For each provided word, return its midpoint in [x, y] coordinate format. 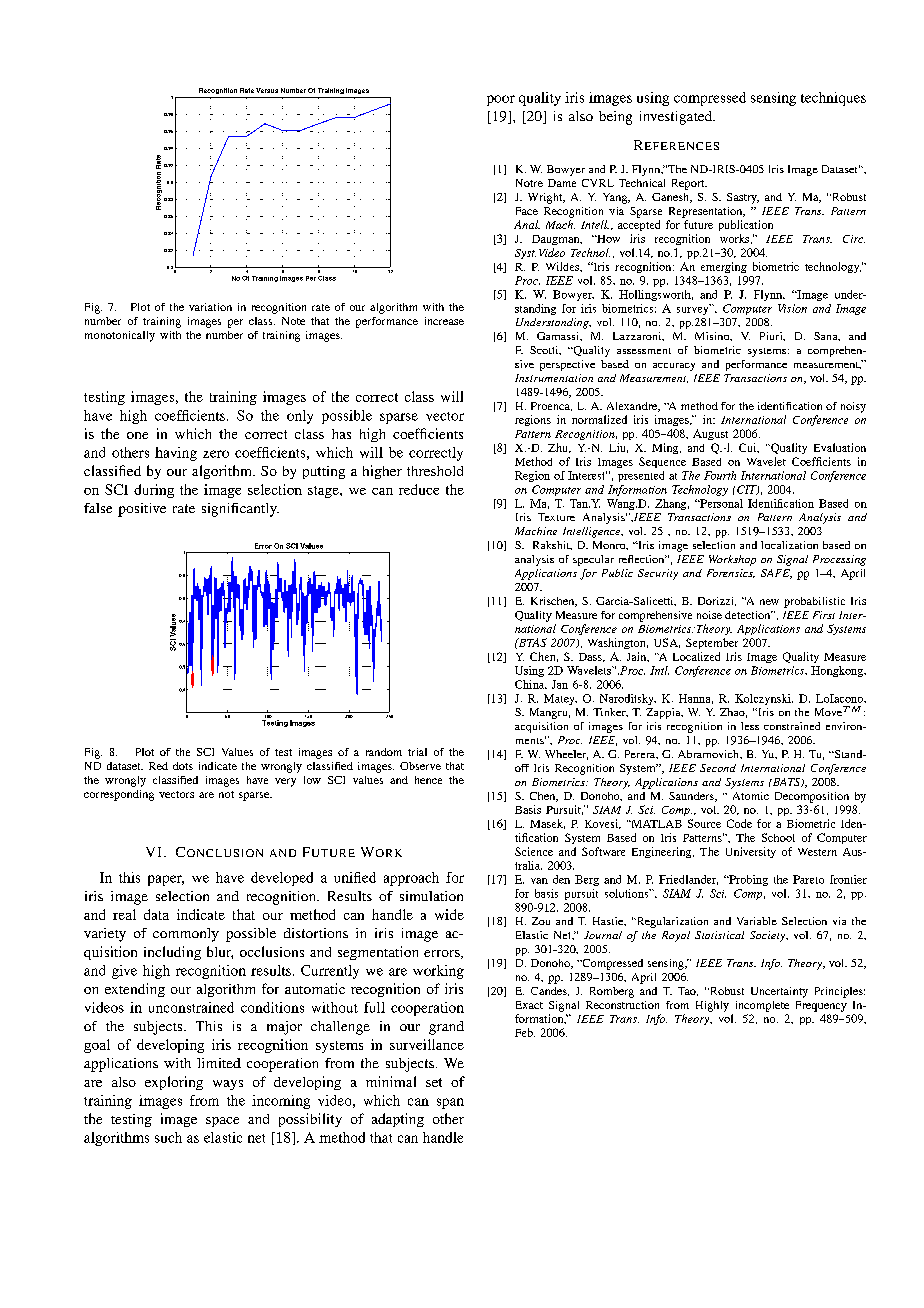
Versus [267, 90]
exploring [174, 1083]
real [124, 914]
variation [210, 307]
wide [449, 914]
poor [501, 100]
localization [789, 545]
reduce [419, 489]
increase [444, 321]
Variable [757, 921]
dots [183, 766]
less [750, 726]
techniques [833, 99]
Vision [792, 308]
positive [142, 510]
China [531, 684]
